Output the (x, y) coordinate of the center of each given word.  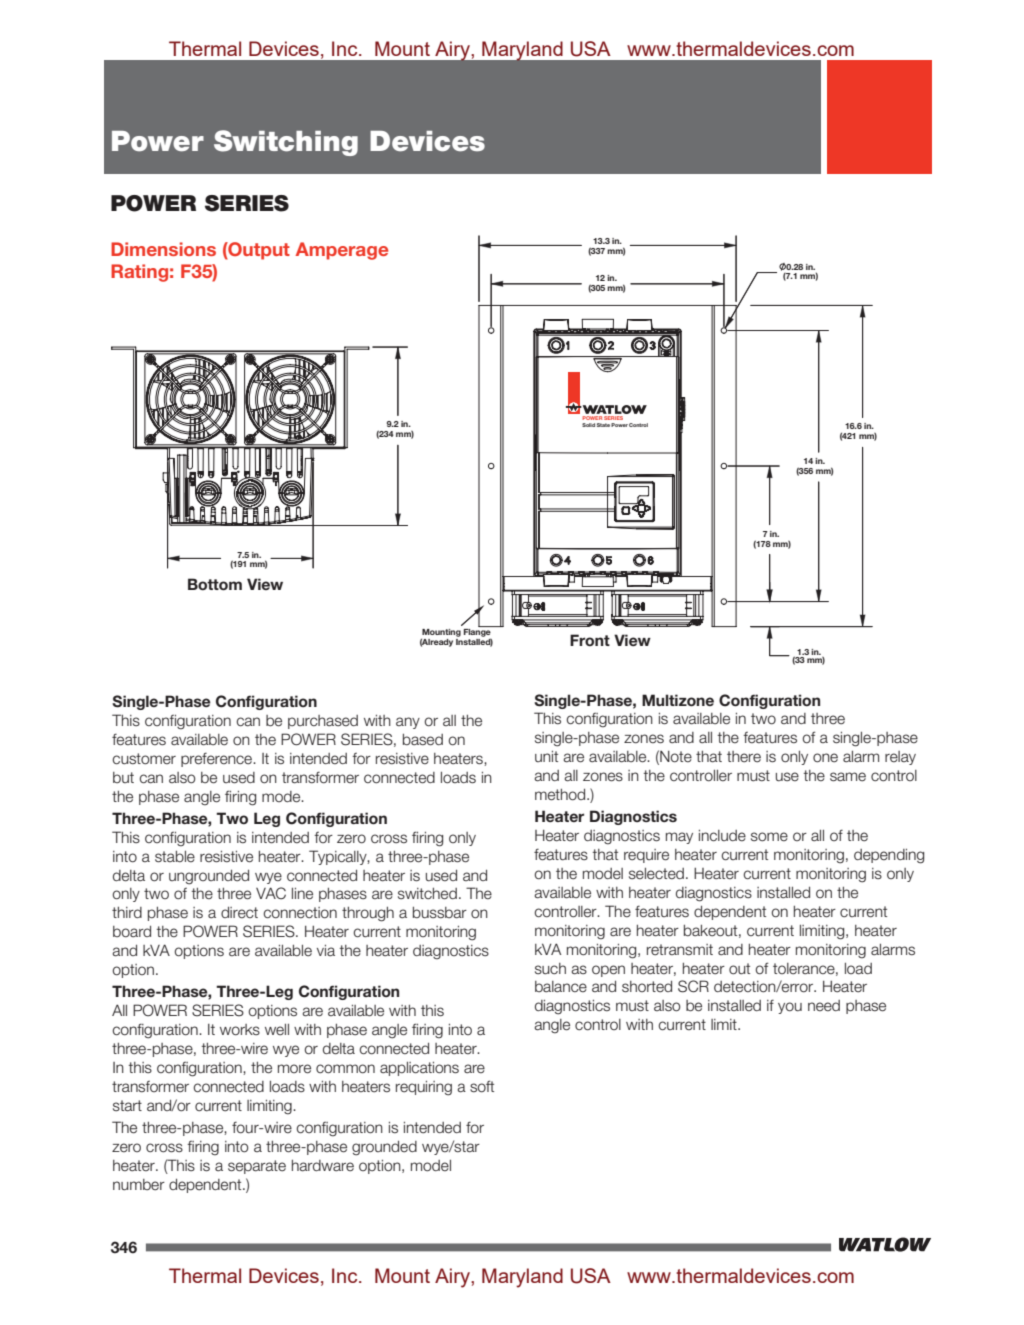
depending (889, 856)
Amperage (341, 251)
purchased (323, 722)
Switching (286, 143)
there (744, 757)
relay (900, 758)
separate (257, 1167)
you (790, 1008)
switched (427, 894)
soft (482, 1086)
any (408, 723)
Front (590, 640)
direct (239, 913)
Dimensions (163, 249)
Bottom (215, 584)
